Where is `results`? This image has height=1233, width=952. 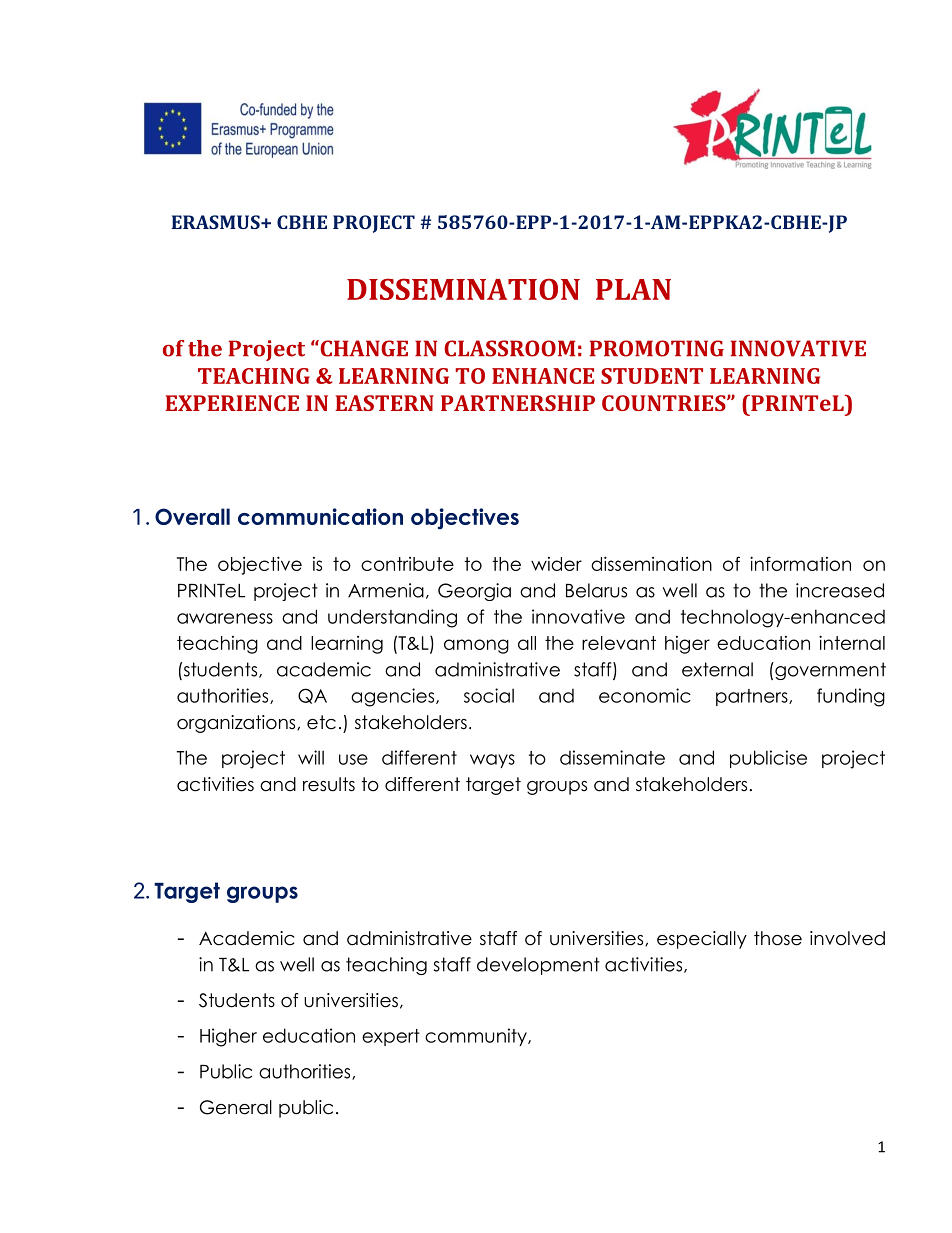 results is located at coordinates (329, 784).
